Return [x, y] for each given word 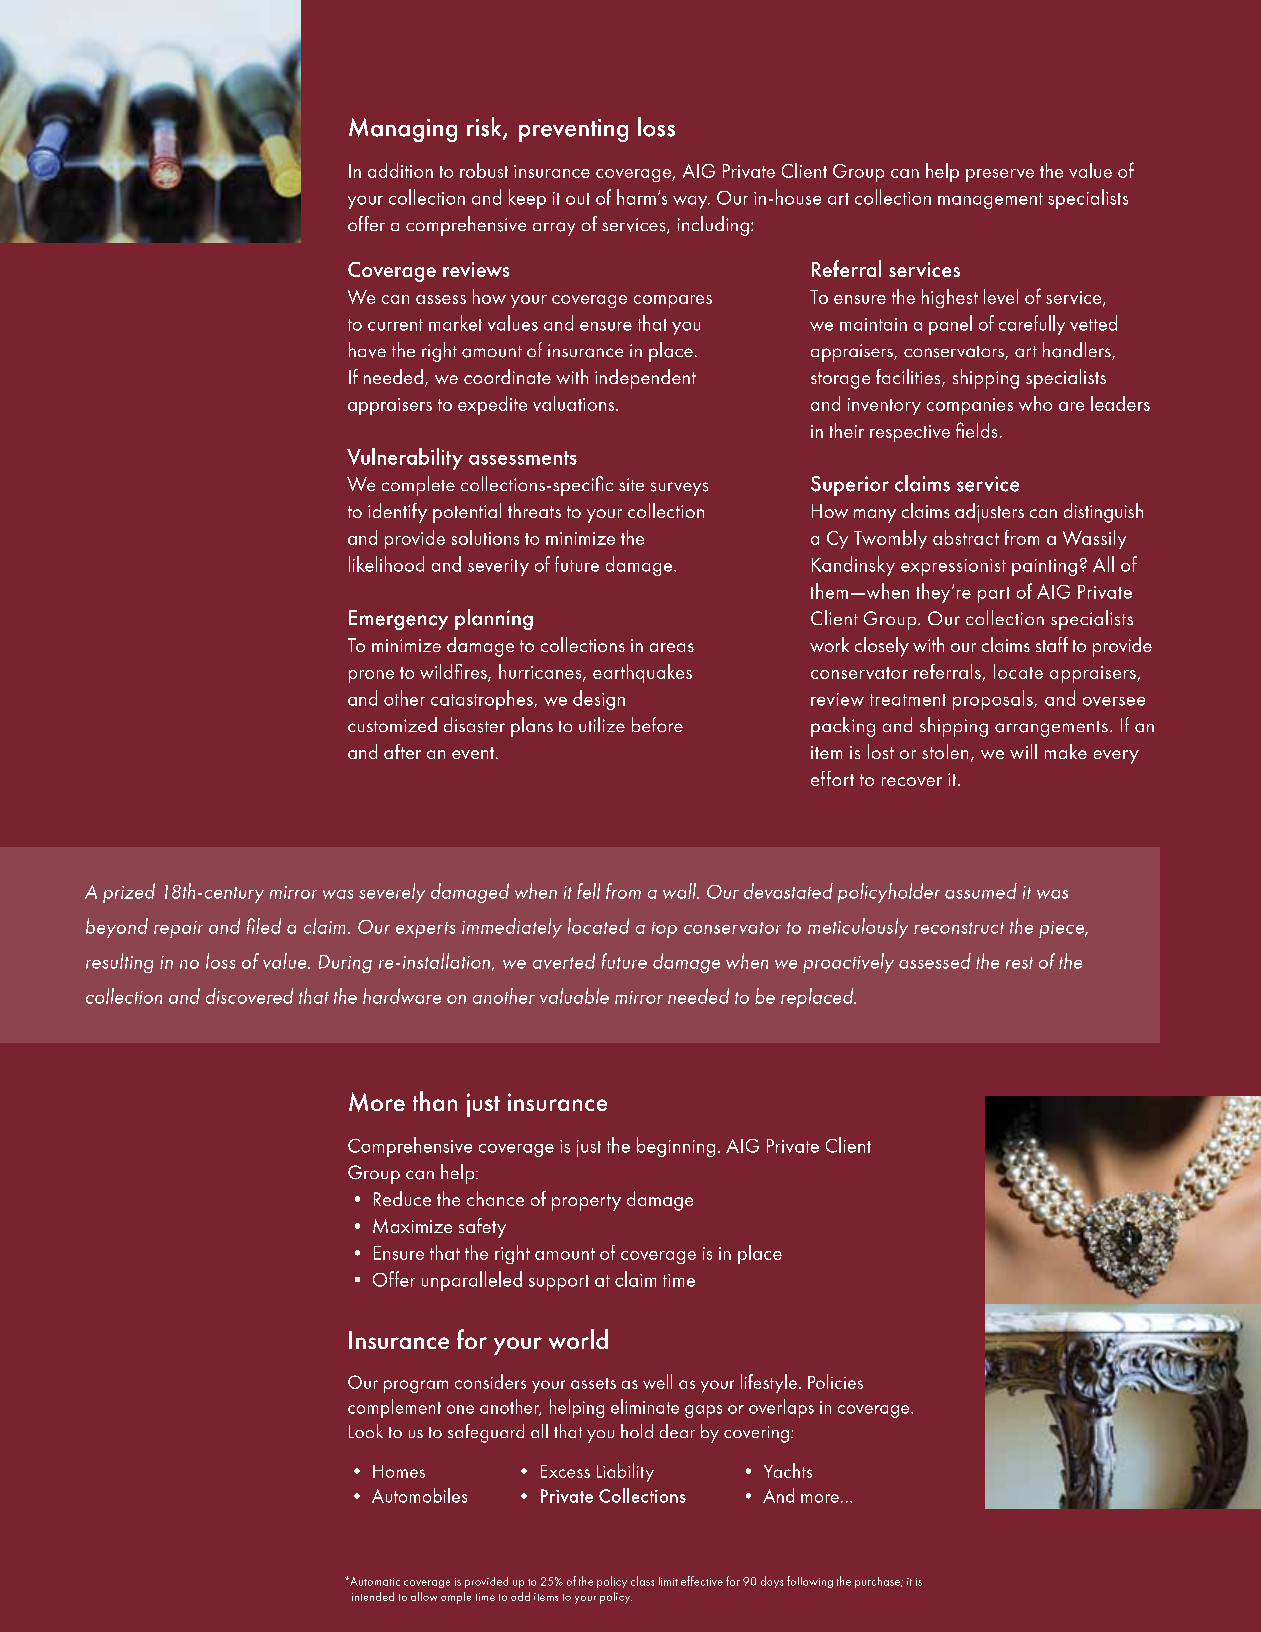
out [578, 199]
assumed [981, 891]
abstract [966, 537]
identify [397, 513]
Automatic [374, 1581]
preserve [1000, 175]
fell [588, 891]
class [642, 1581]
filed [264, 926]
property [586, 1202]
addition [400, 170]
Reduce [402, 1198]
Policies [835, 1381]
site [631, 484]
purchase [878, 1582]
